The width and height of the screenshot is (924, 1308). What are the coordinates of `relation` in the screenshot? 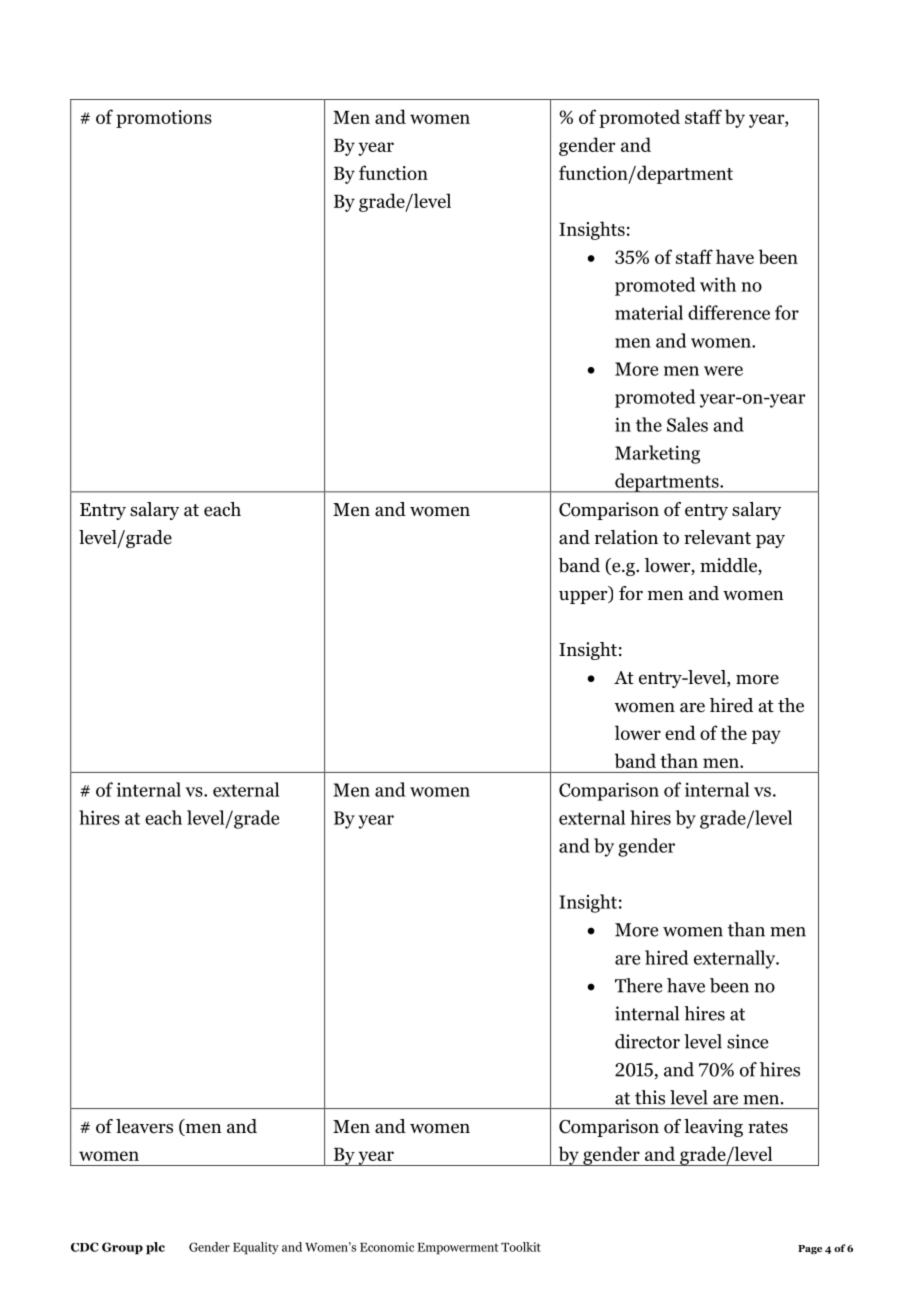 It's located at (626, 537).
